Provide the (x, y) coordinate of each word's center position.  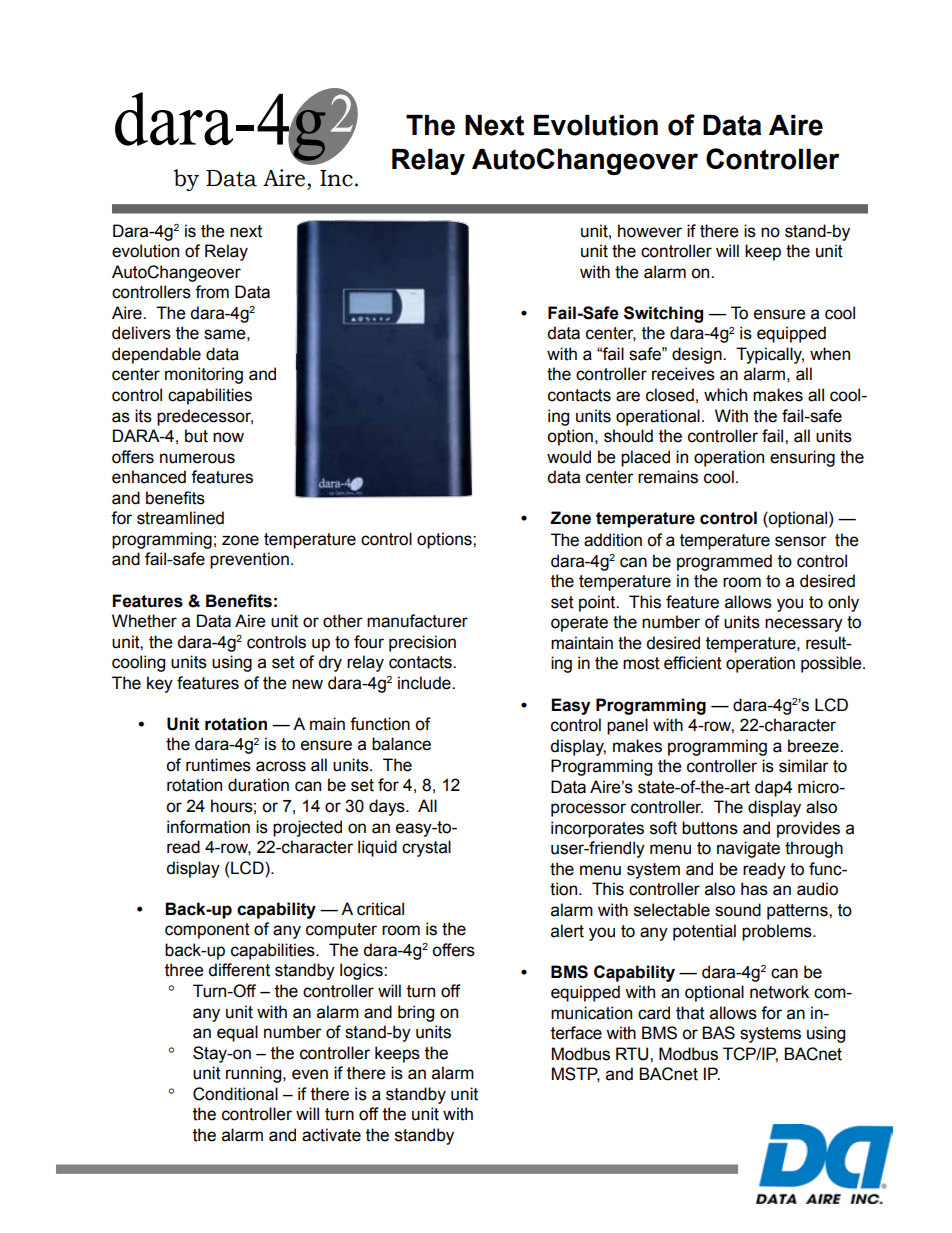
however (650, 231)
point (598, 603)
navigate (748, 849)
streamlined (180, 518)
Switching (663, 314)
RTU (633, 1054)
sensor (801, 541)
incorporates (597, 829)
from (212, 292)
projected (307, 828)
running (255, 1074)
